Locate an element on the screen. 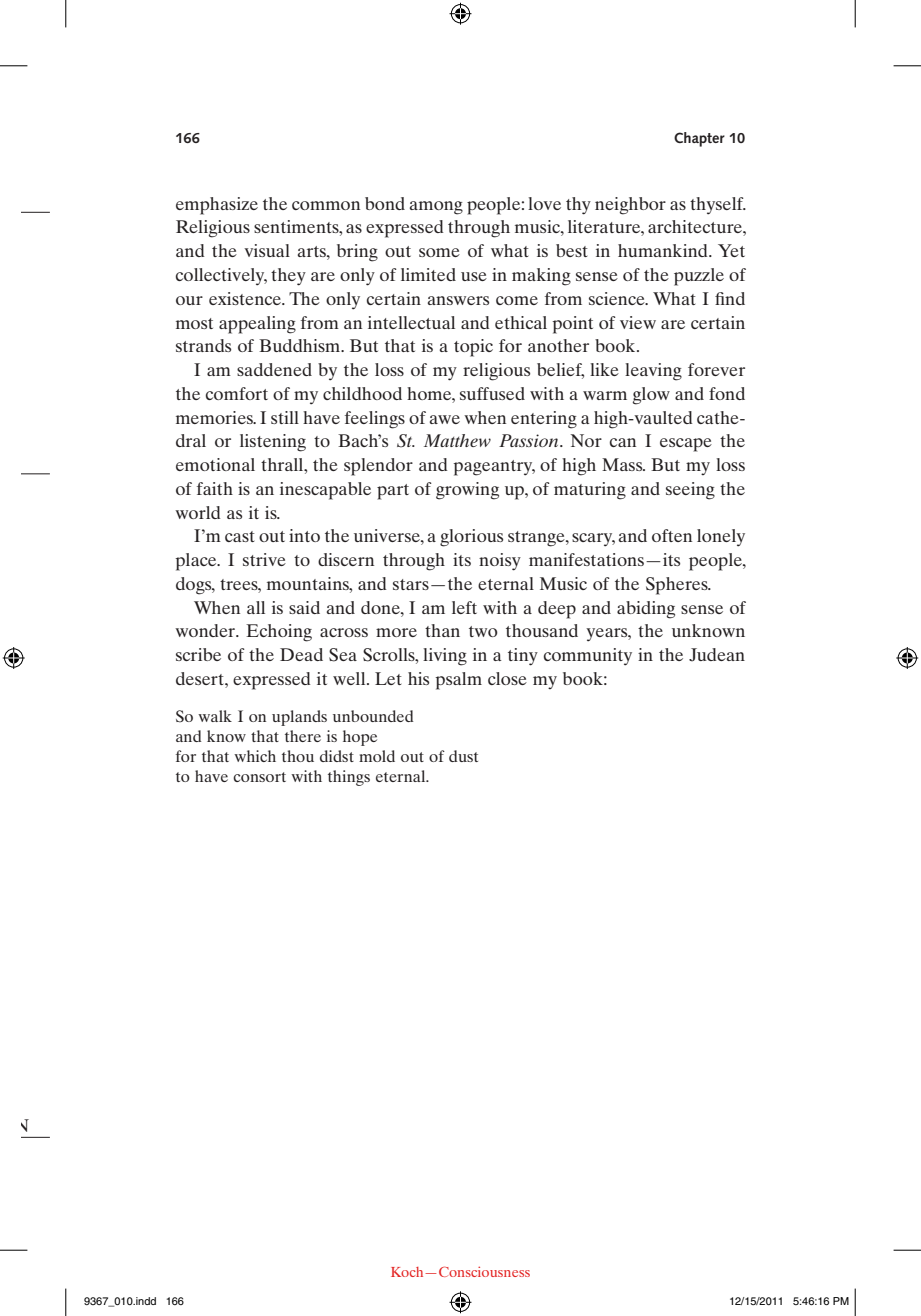 Image resolution: width=921 pixels, height=1316 pixels. view is located at coordinates (638, 322).
